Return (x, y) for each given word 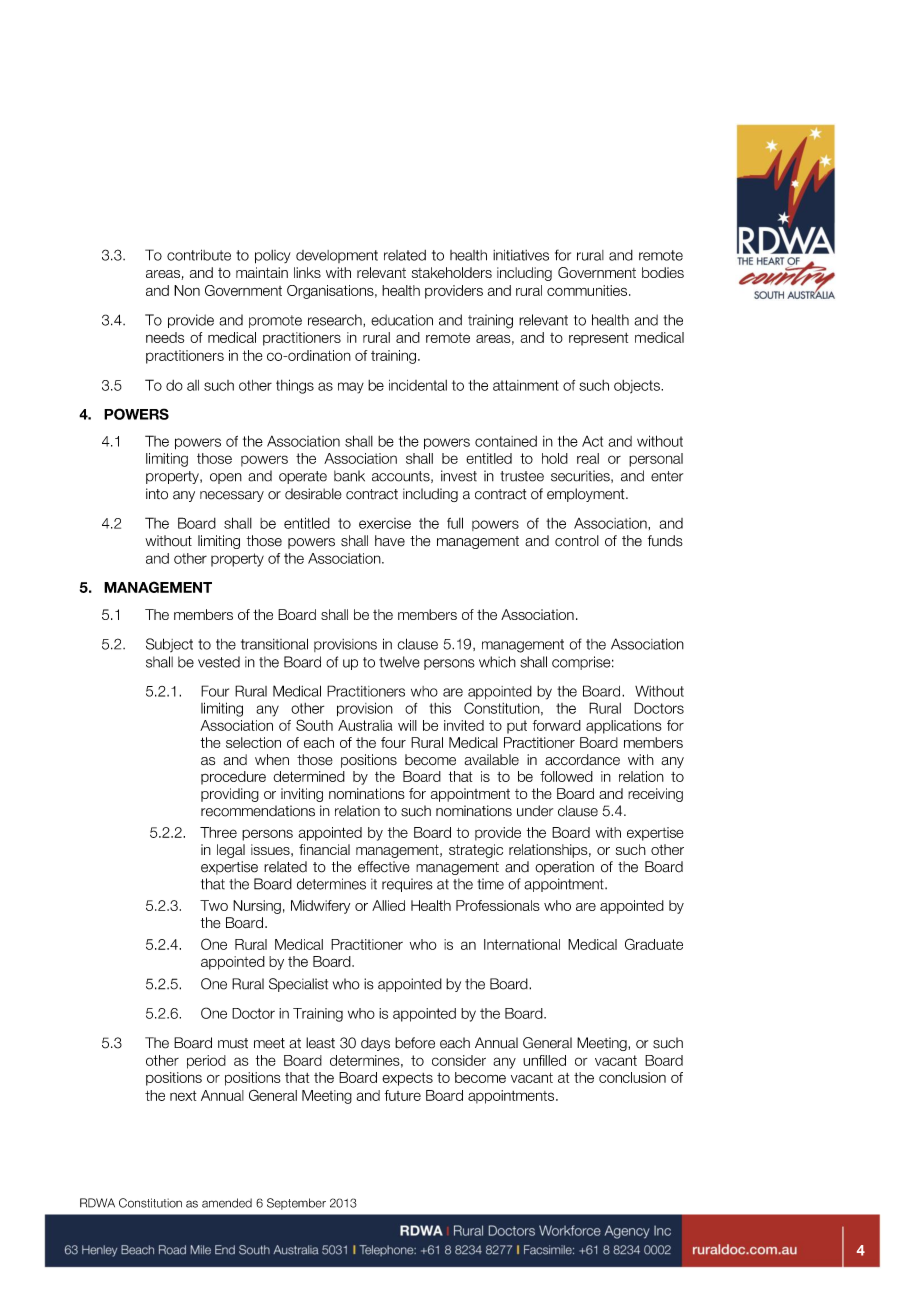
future (403, 1095)
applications (624, 727)
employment (587, 495)
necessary (232, 496)
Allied (388, 905)
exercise (385, 523)
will (407, 725)
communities (588, 290)
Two (214, 905)
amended (227, 1203)
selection (253, 742)
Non (187, 290)
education (402, 320)
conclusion (632, 1077)
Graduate (654, 944)
